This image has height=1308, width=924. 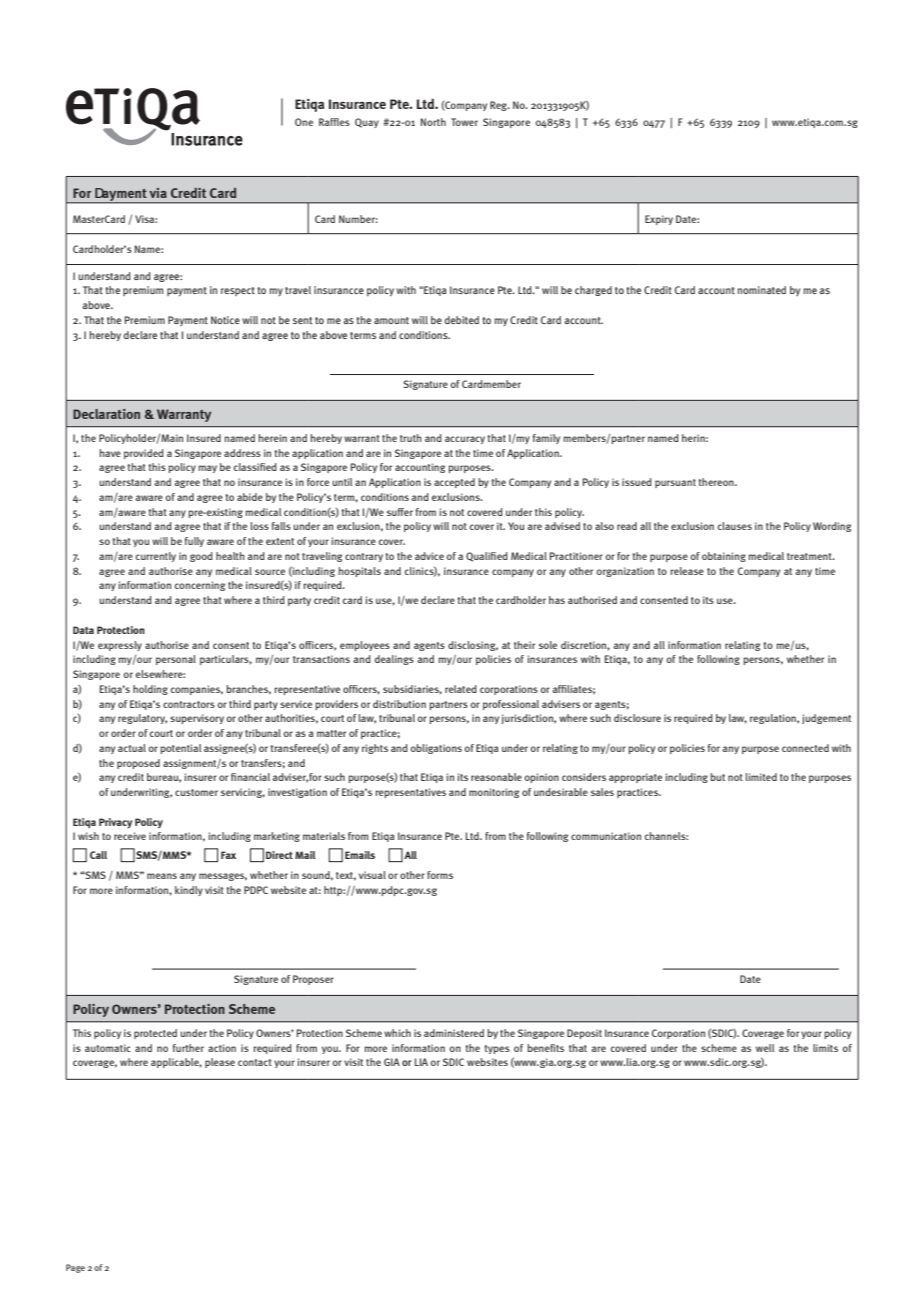 I want to click on holding, so click(x=150, y=690).
